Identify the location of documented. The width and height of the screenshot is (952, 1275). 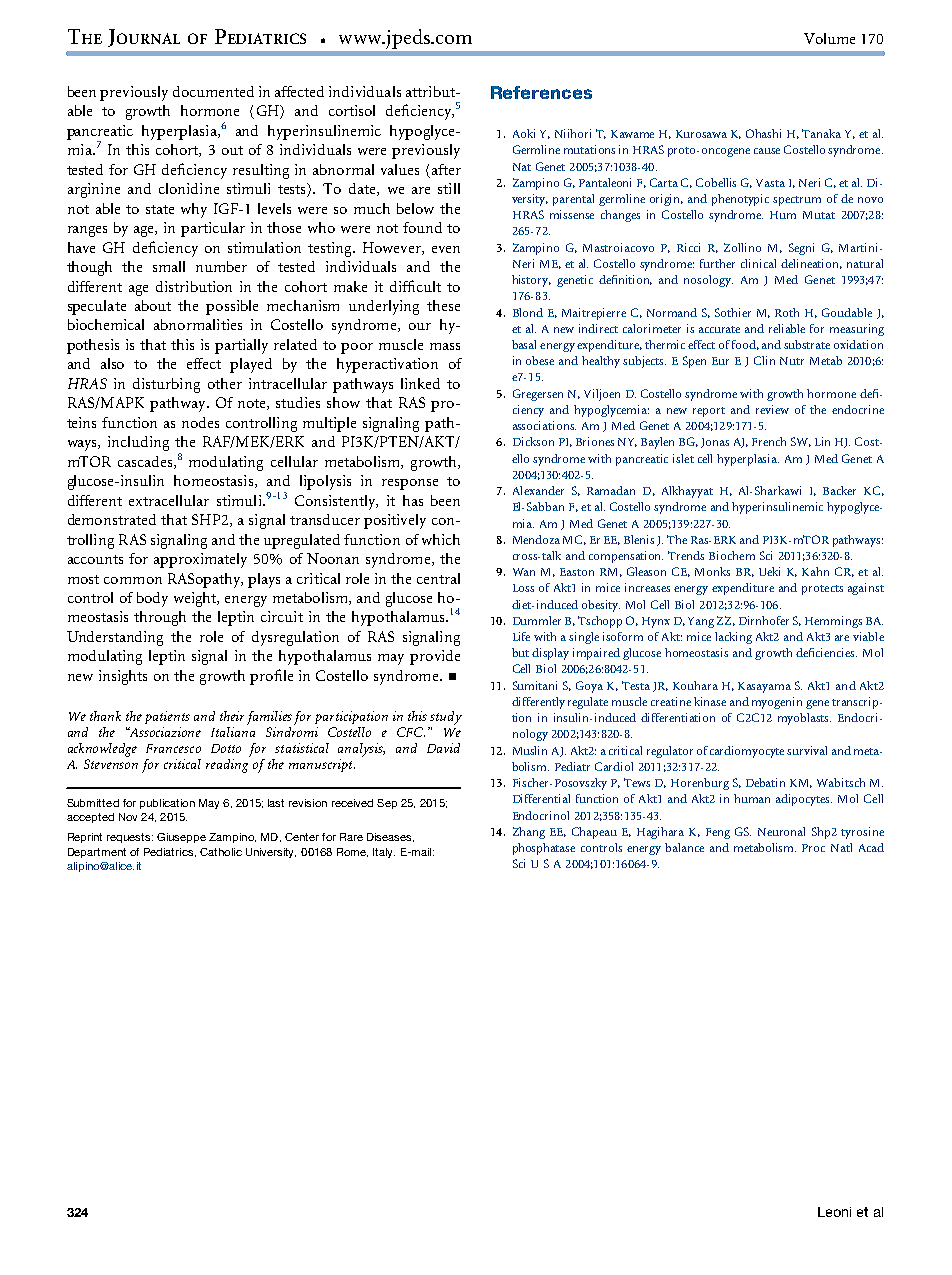
(213, 91).
